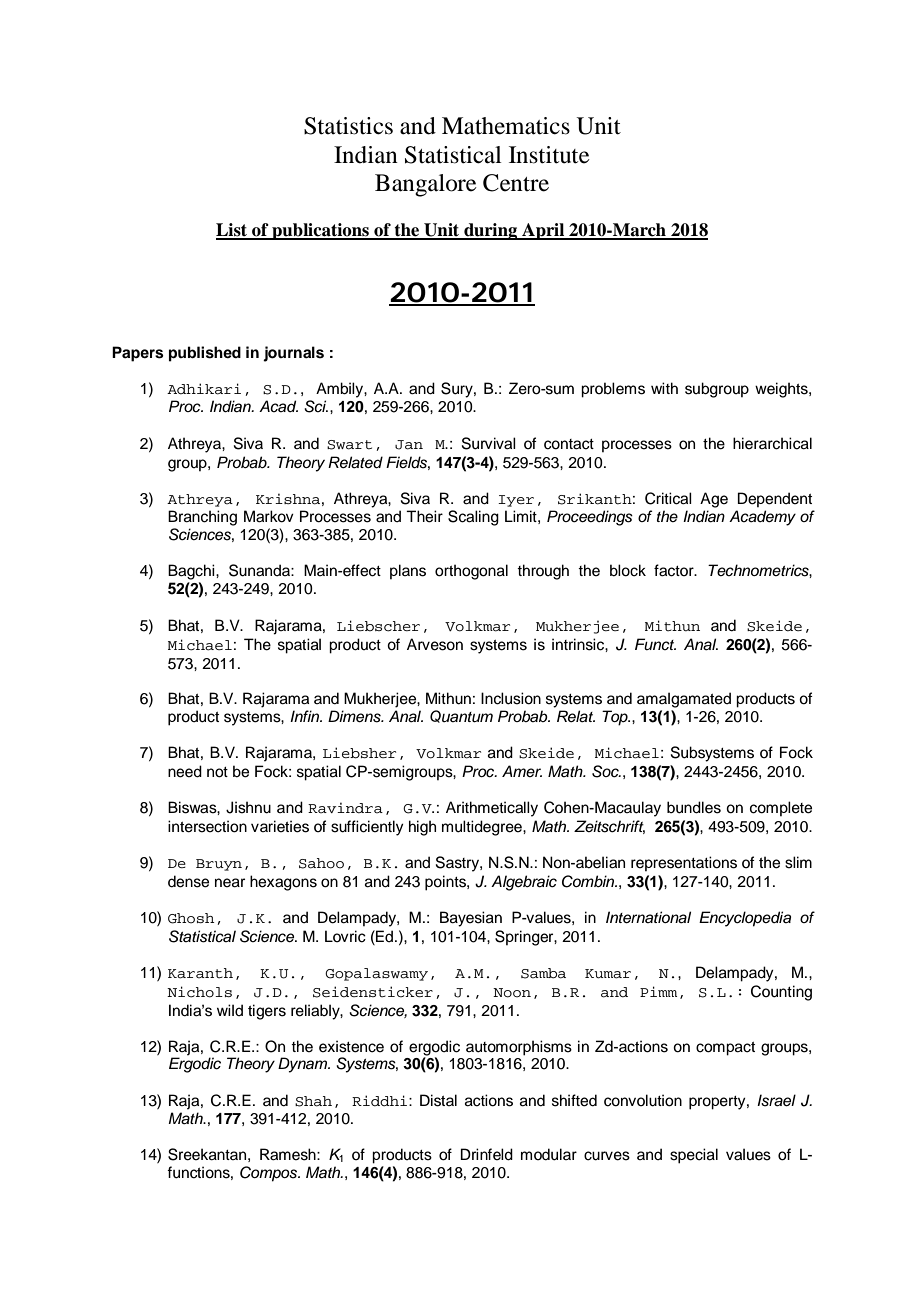  What do you see at coordinates (426, 185) in the page?
I see `Bangalore` at bounding box center [426, 185].
